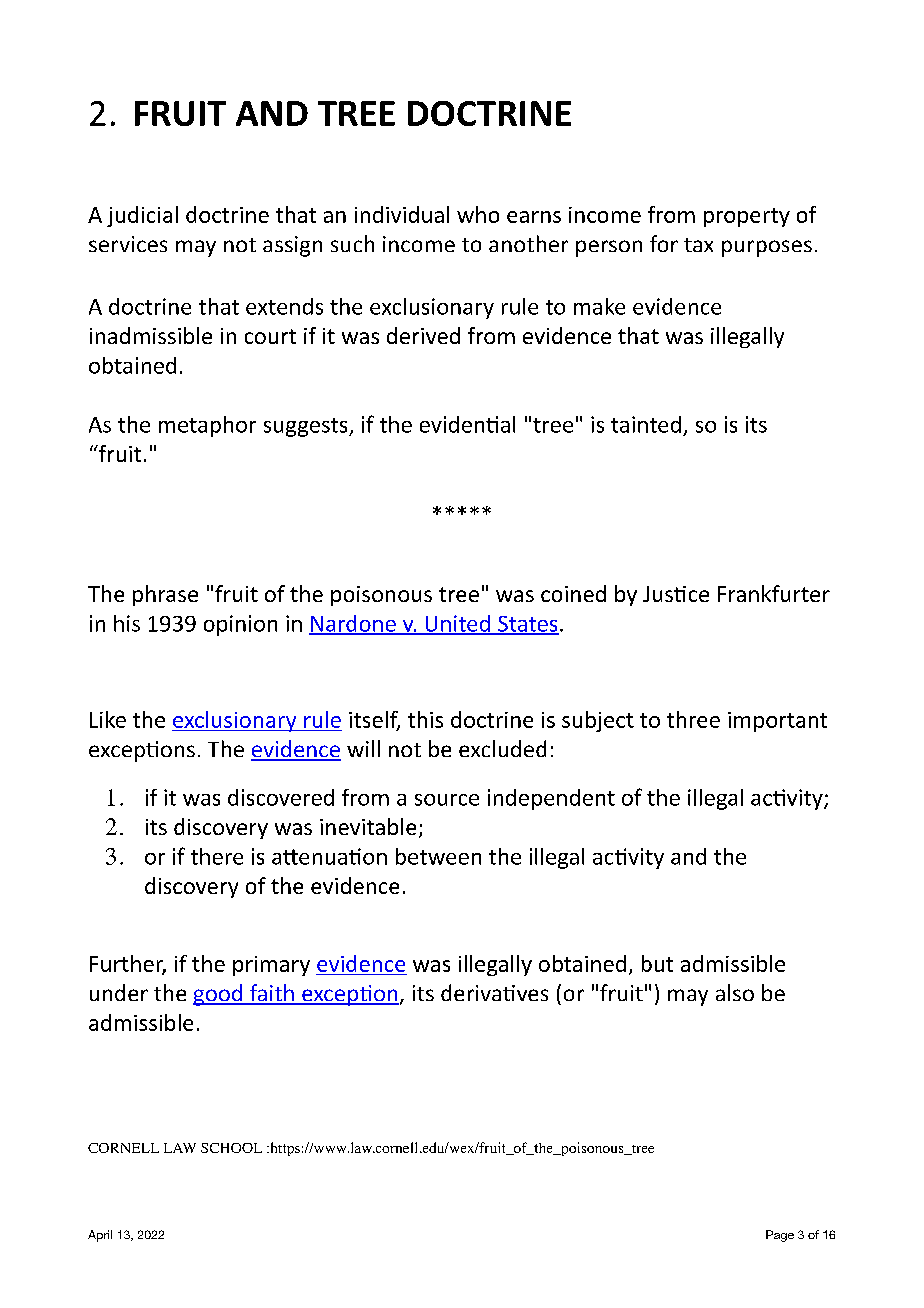 The image size is (924, 1308). Describe the element at coordinates (698, 245) in the screenshot. I see `tax` at that location.
